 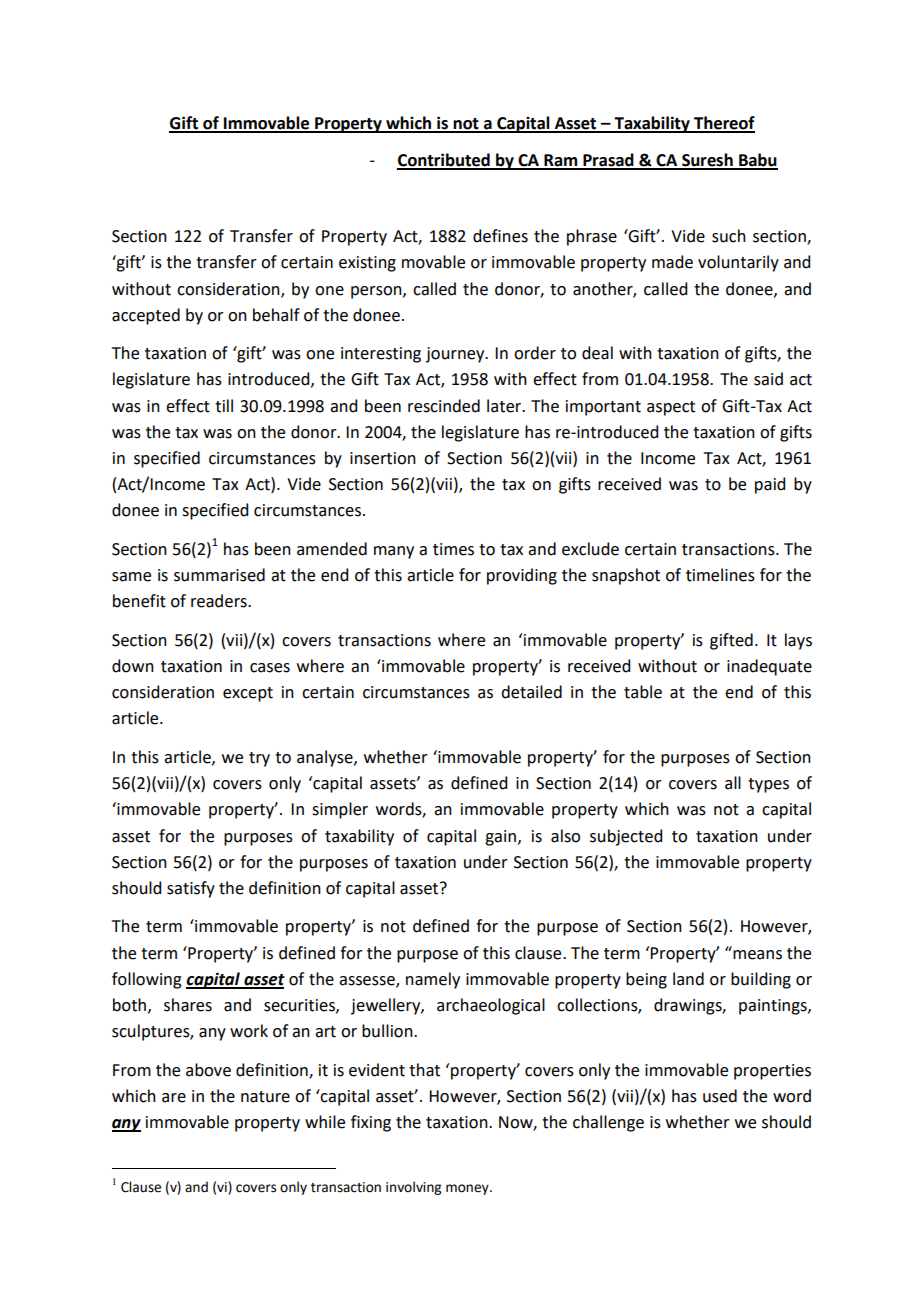 What do you see at coordinates (456, 355) in the document?
I see `journey` at bounding box center [456, 355].
